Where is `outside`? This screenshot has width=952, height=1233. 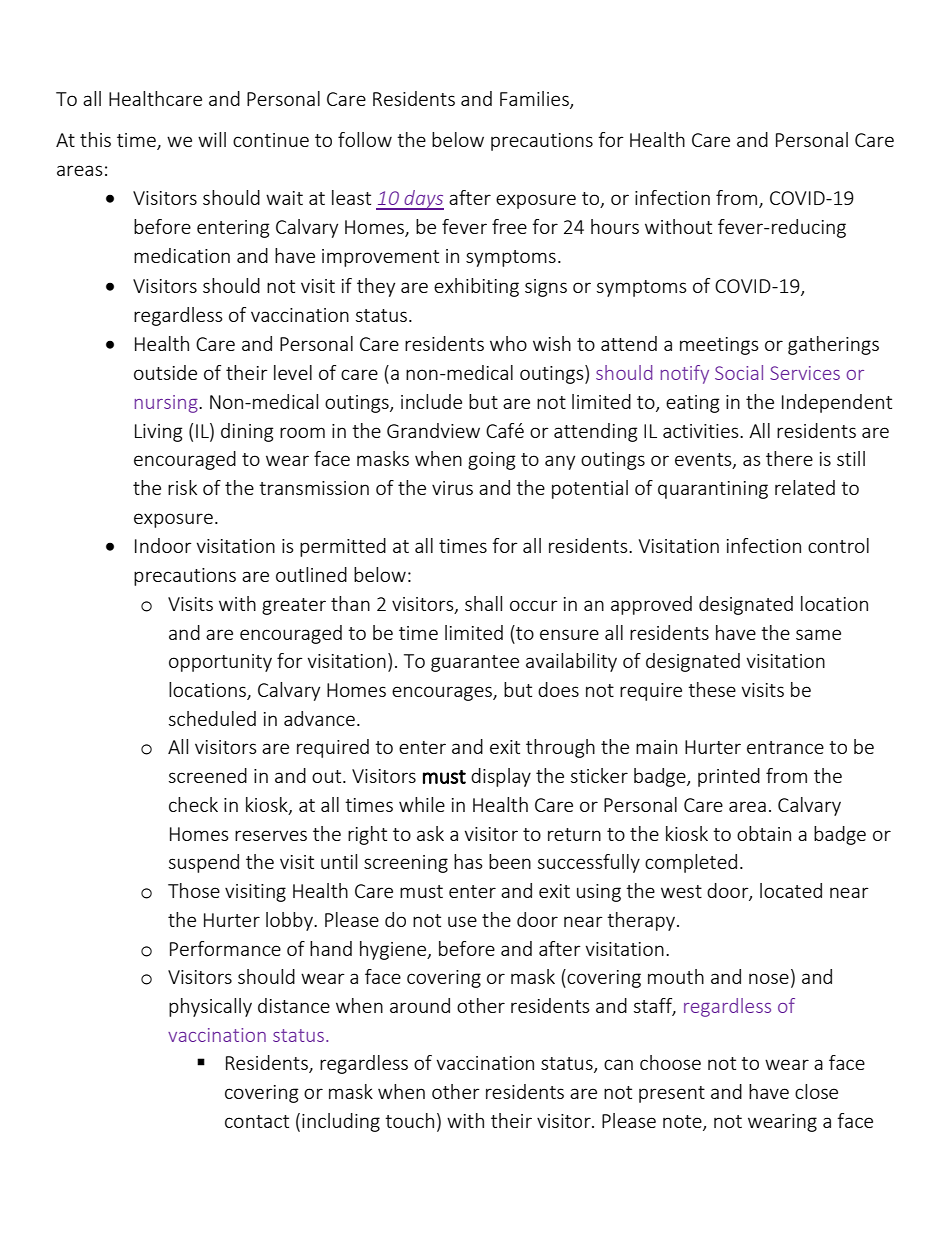
outside is located at coordinates (165, 372).
